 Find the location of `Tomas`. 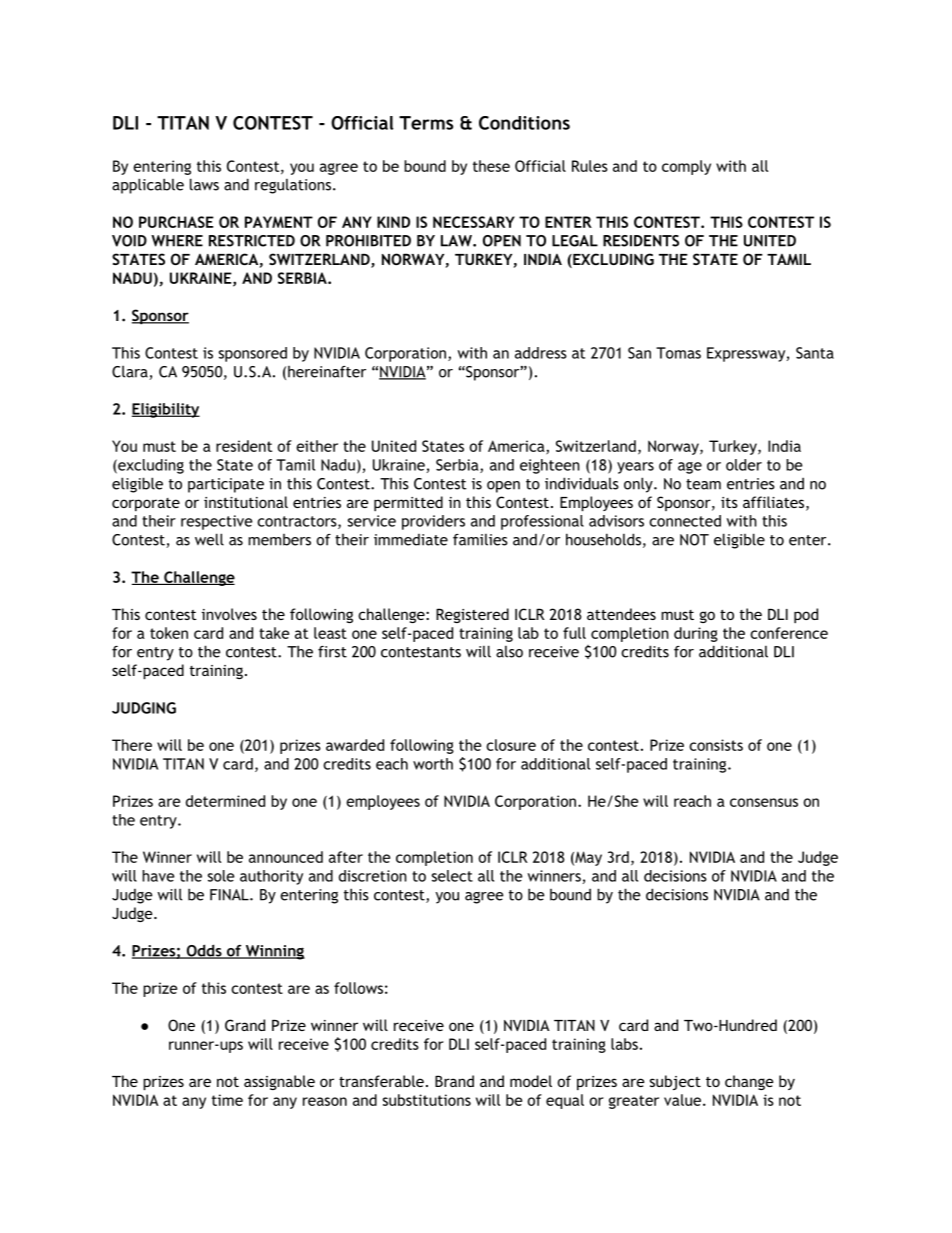

Tomas is located at coordinates (678, 353).
